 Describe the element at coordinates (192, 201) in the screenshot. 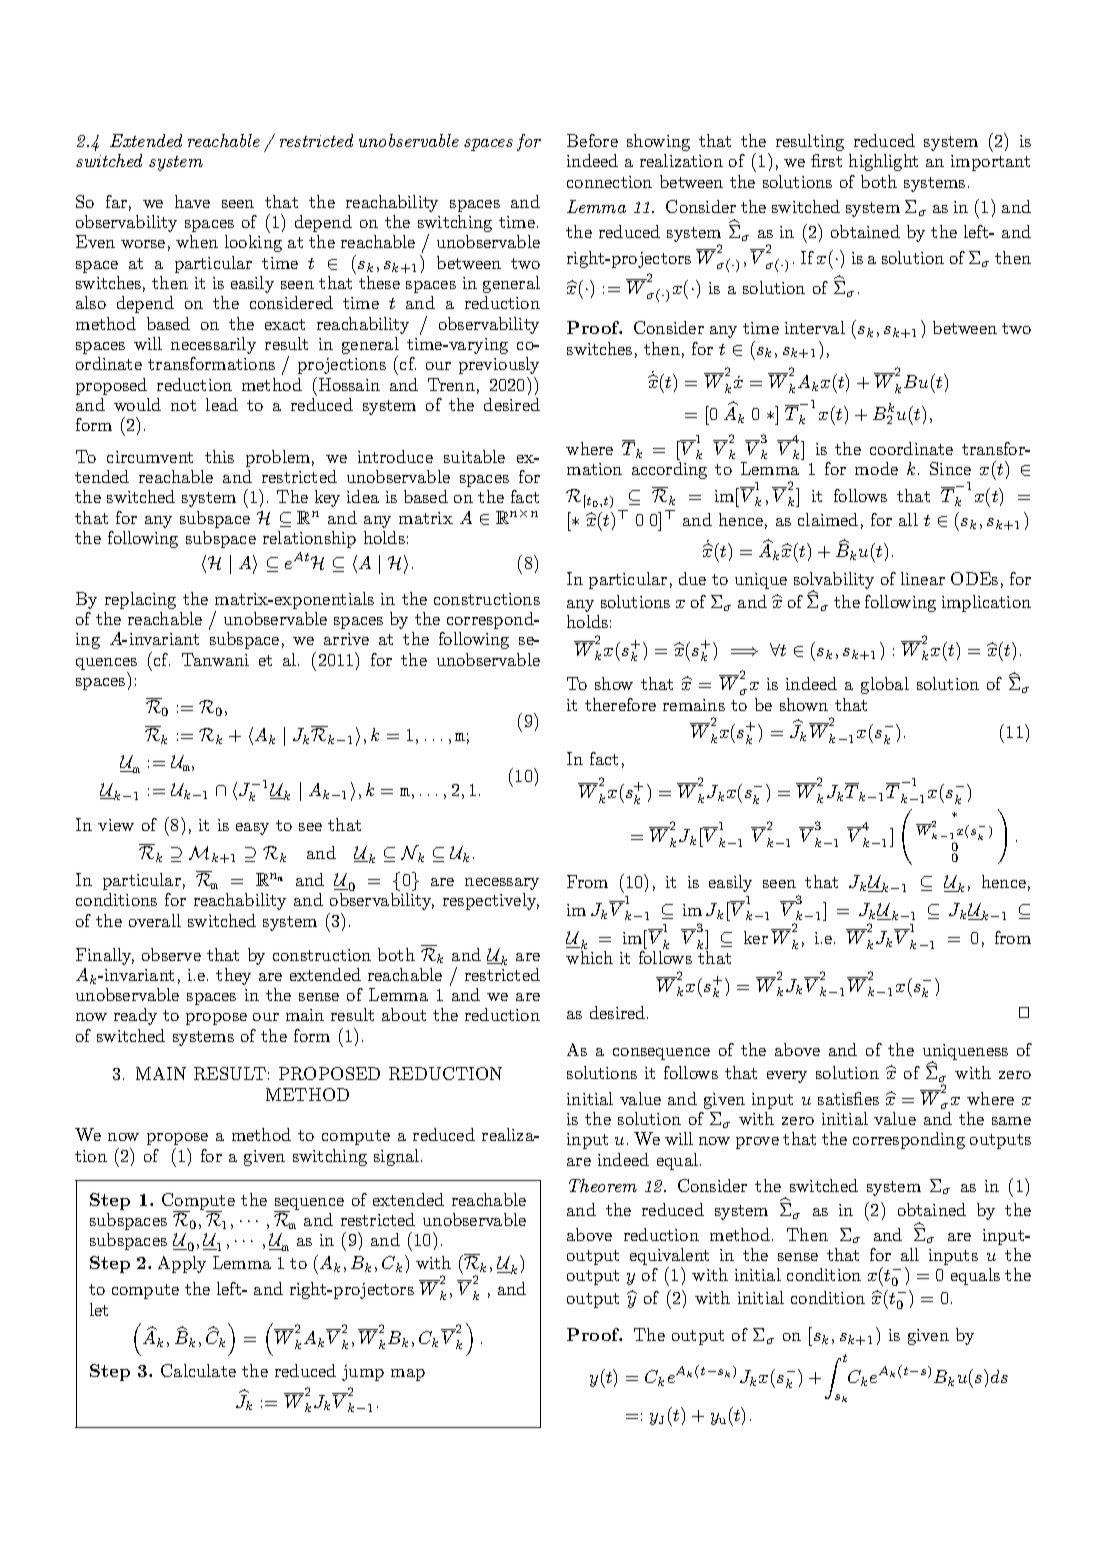

I see `have` at that location.
